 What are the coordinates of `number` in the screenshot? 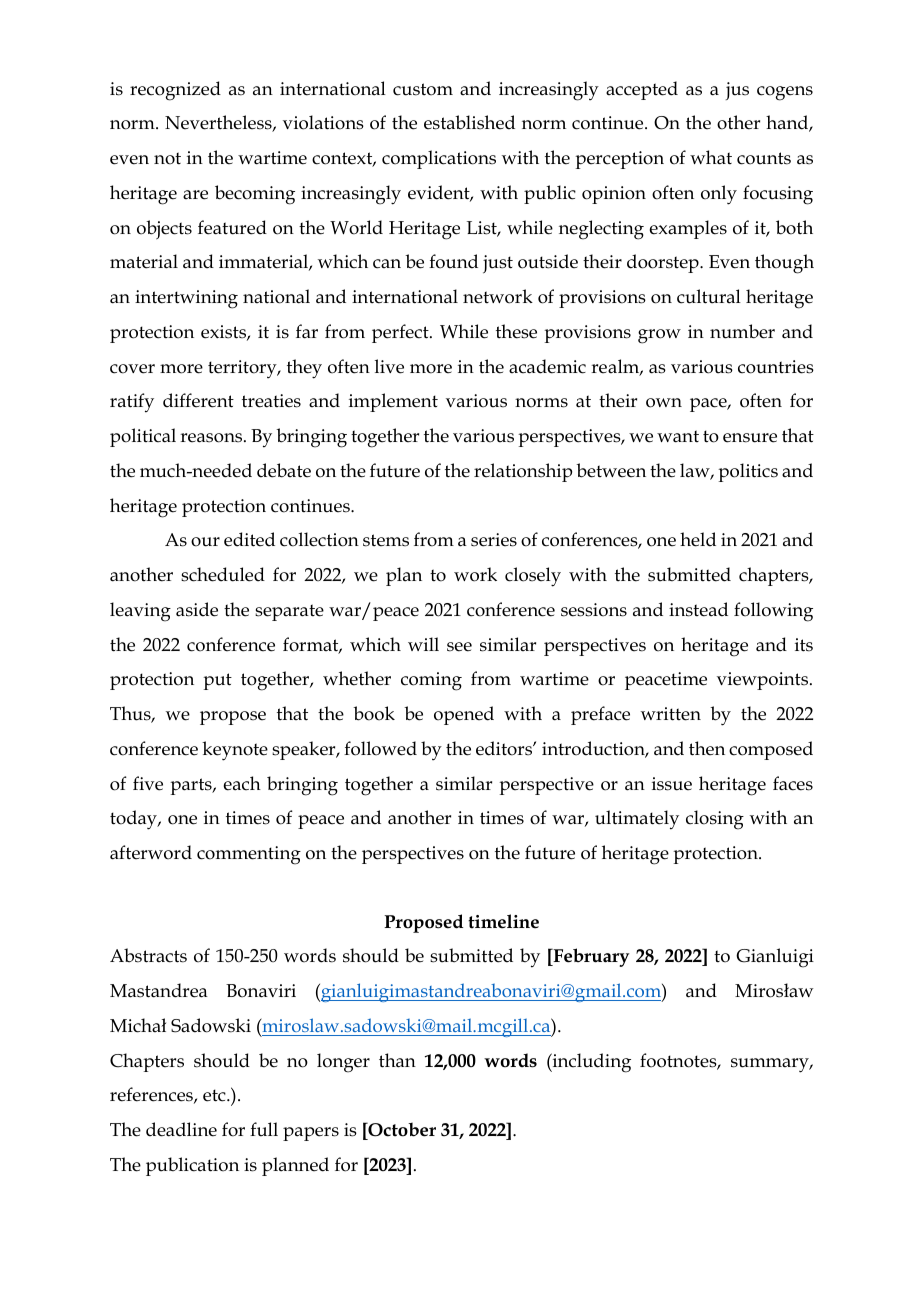 It's located at (742, 331).
